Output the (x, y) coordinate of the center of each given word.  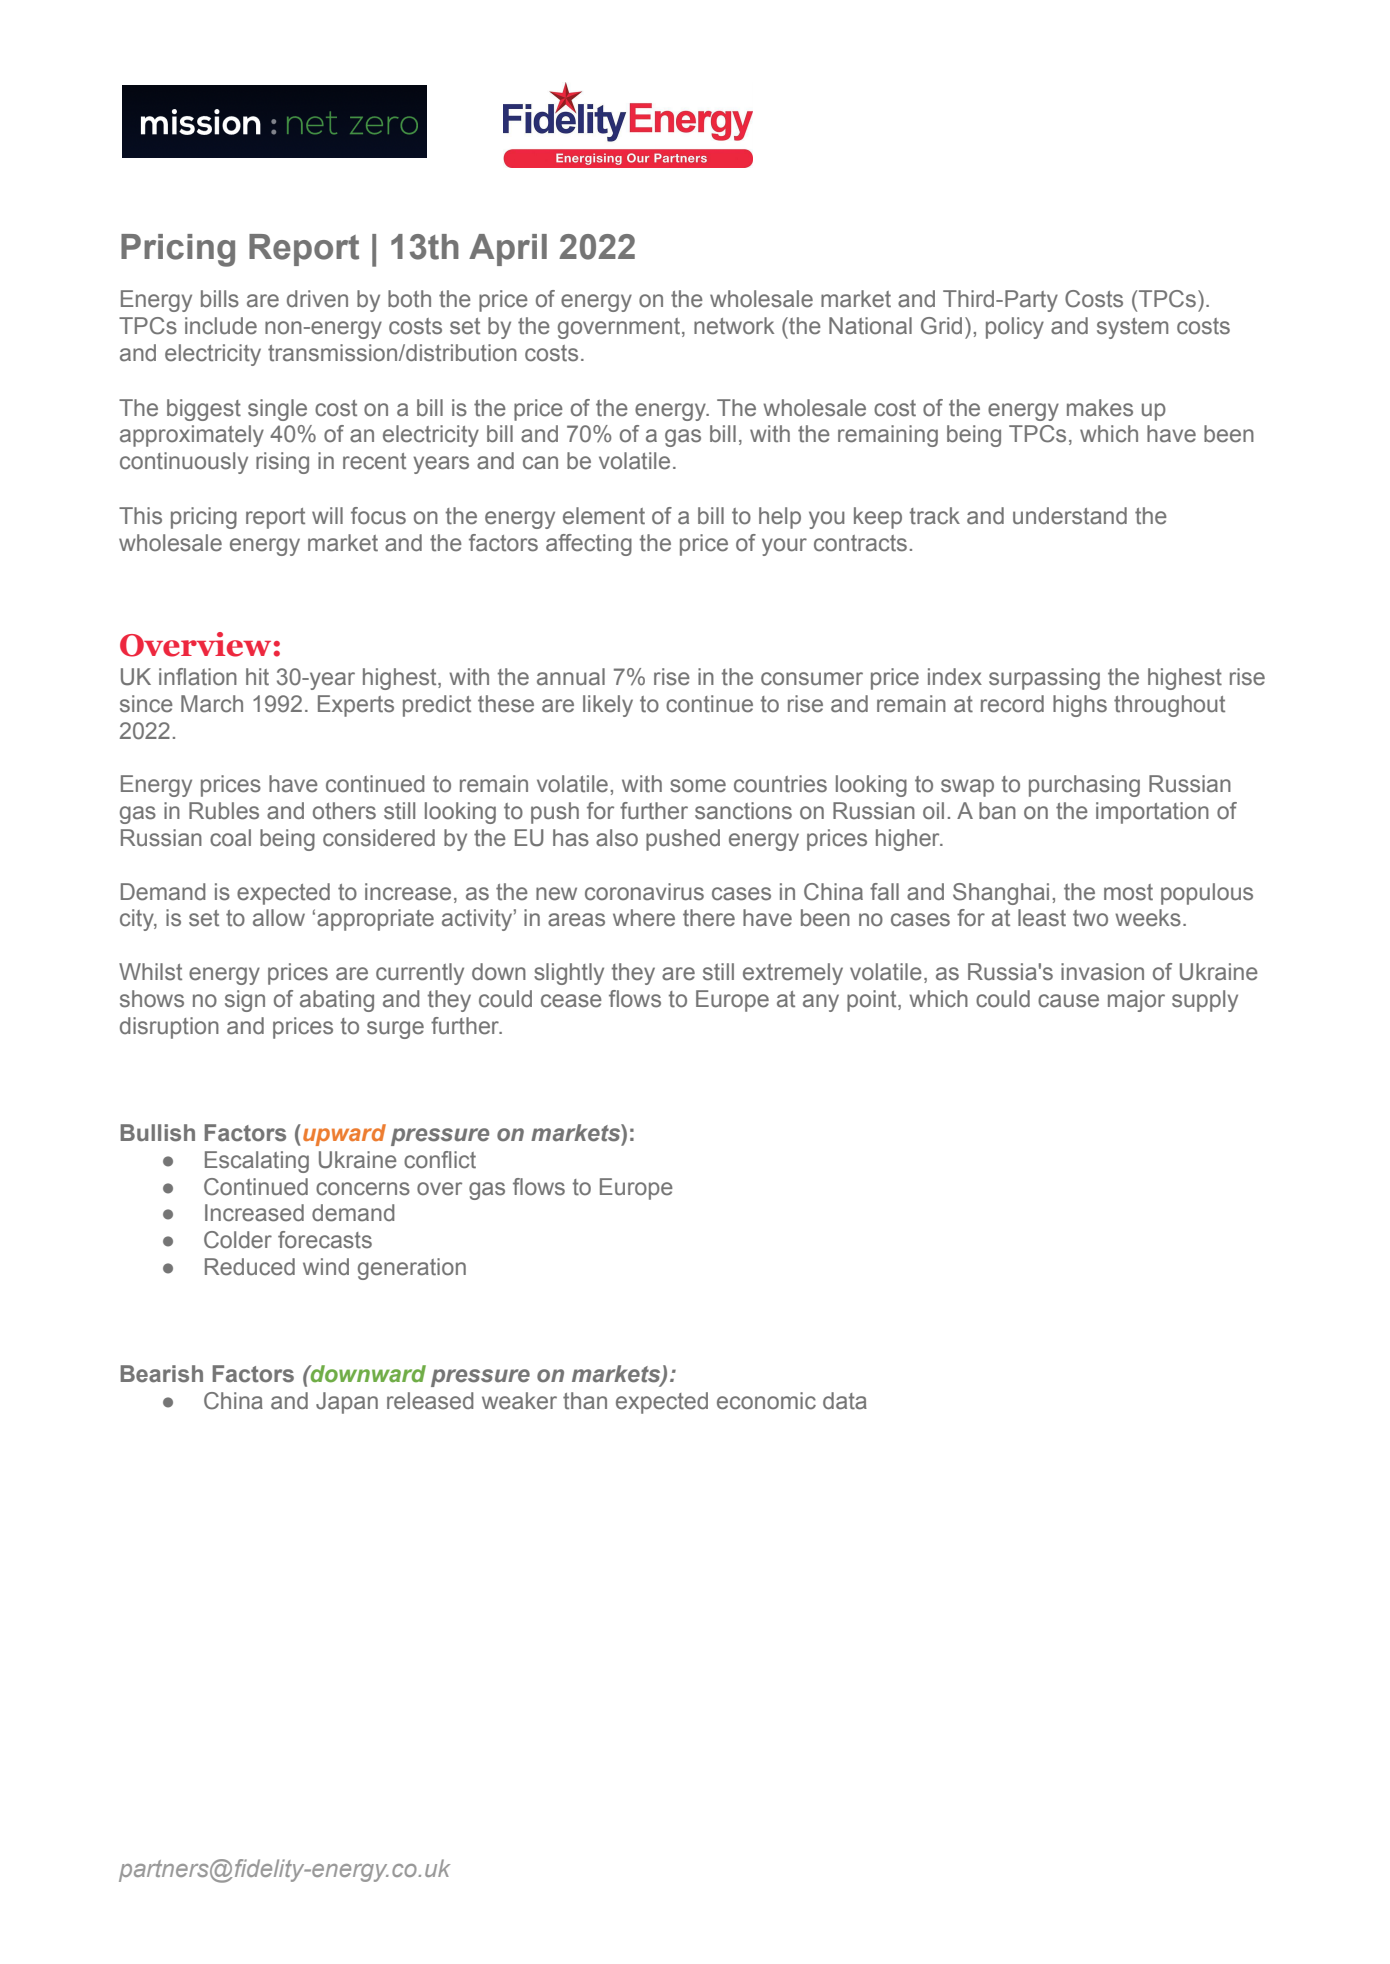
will (327, 515)
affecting (589, 545)
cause (1068, 1001)
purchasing (1084, 786)
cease (571, 1001)
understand (1070, 516)
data (845, 1401)
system (1132, 328)
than (585, 1401)
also (617, 838)
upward (344, 1135)
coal (230, 838)
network (734, 326)
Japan (347, 1403)
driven (317, 299)
